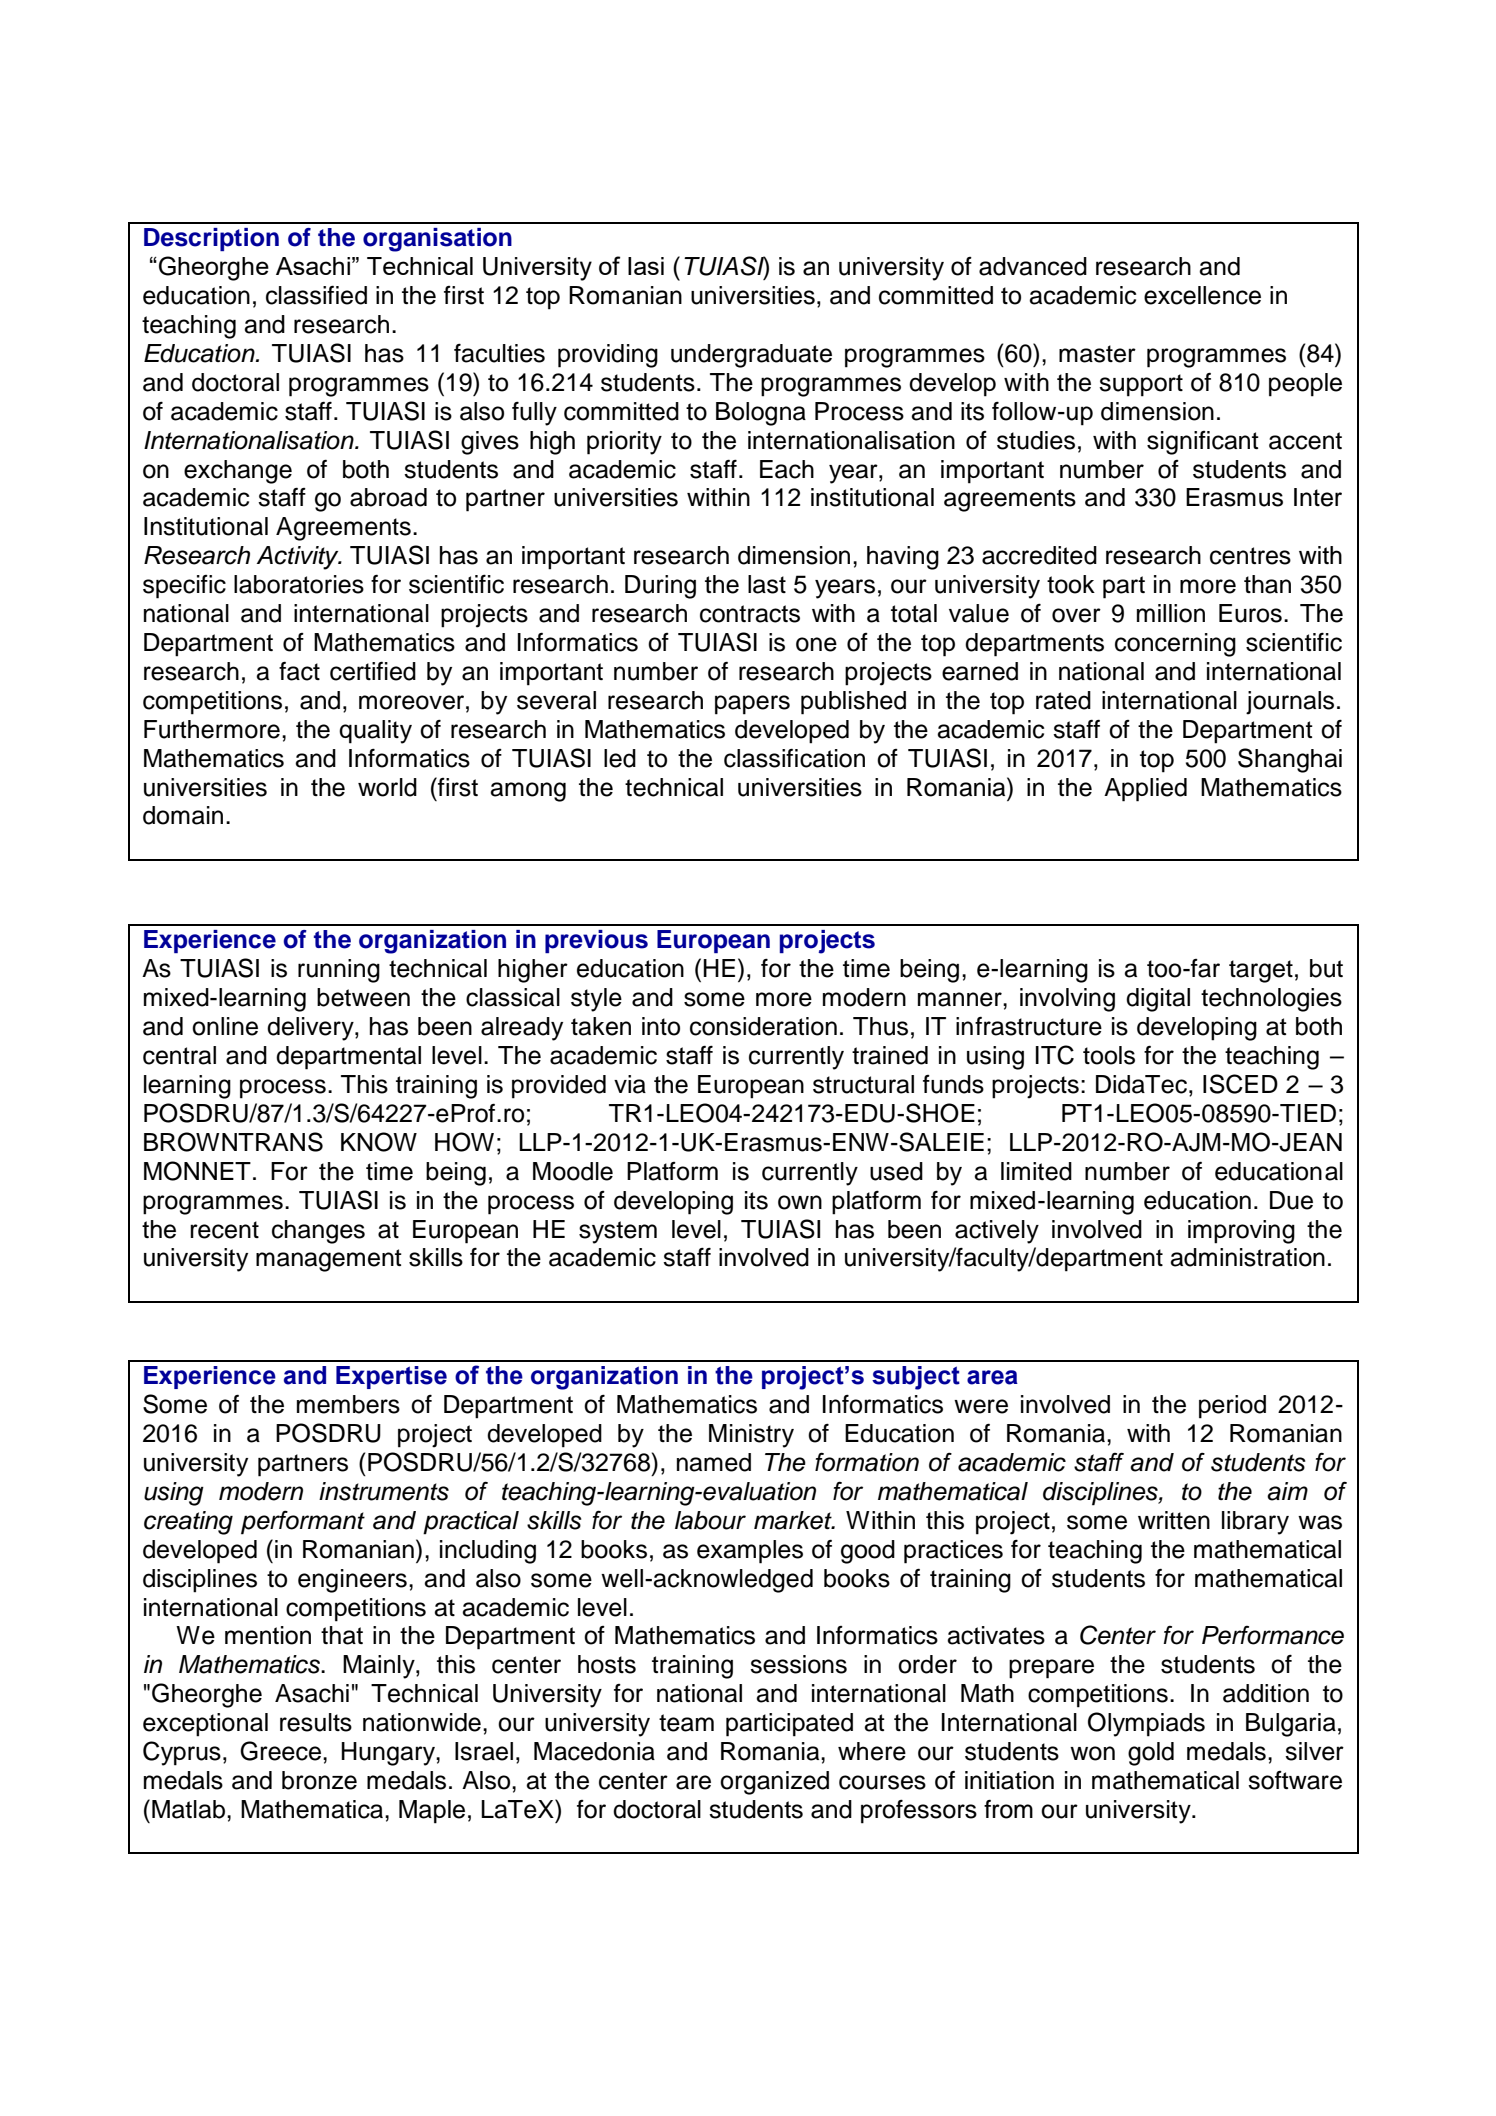 Image resolution: width=1496 pixels, height=2116 pixels. I want to click on concerning, so click(1175, 645).
